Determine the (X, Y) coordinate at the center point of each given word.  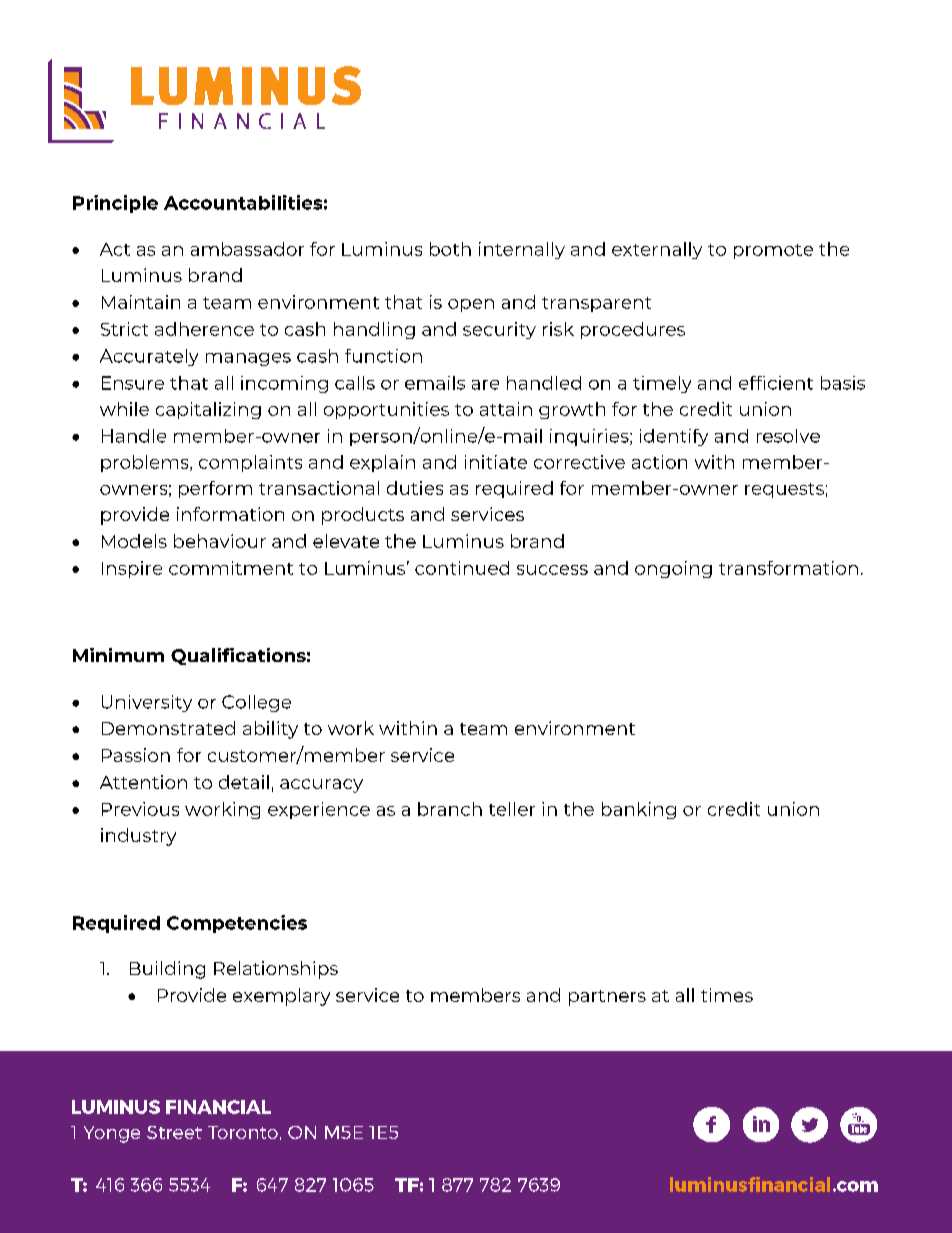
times (727, 995)
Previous (140, 809)
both (450, 249)
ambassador (247, 249)
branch (450, 809)
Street (174, 1132)
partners (607, 998)
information (230, 514)
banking (639, 810)
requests (784, 490)
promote (773, 251)
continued (462, 568)
